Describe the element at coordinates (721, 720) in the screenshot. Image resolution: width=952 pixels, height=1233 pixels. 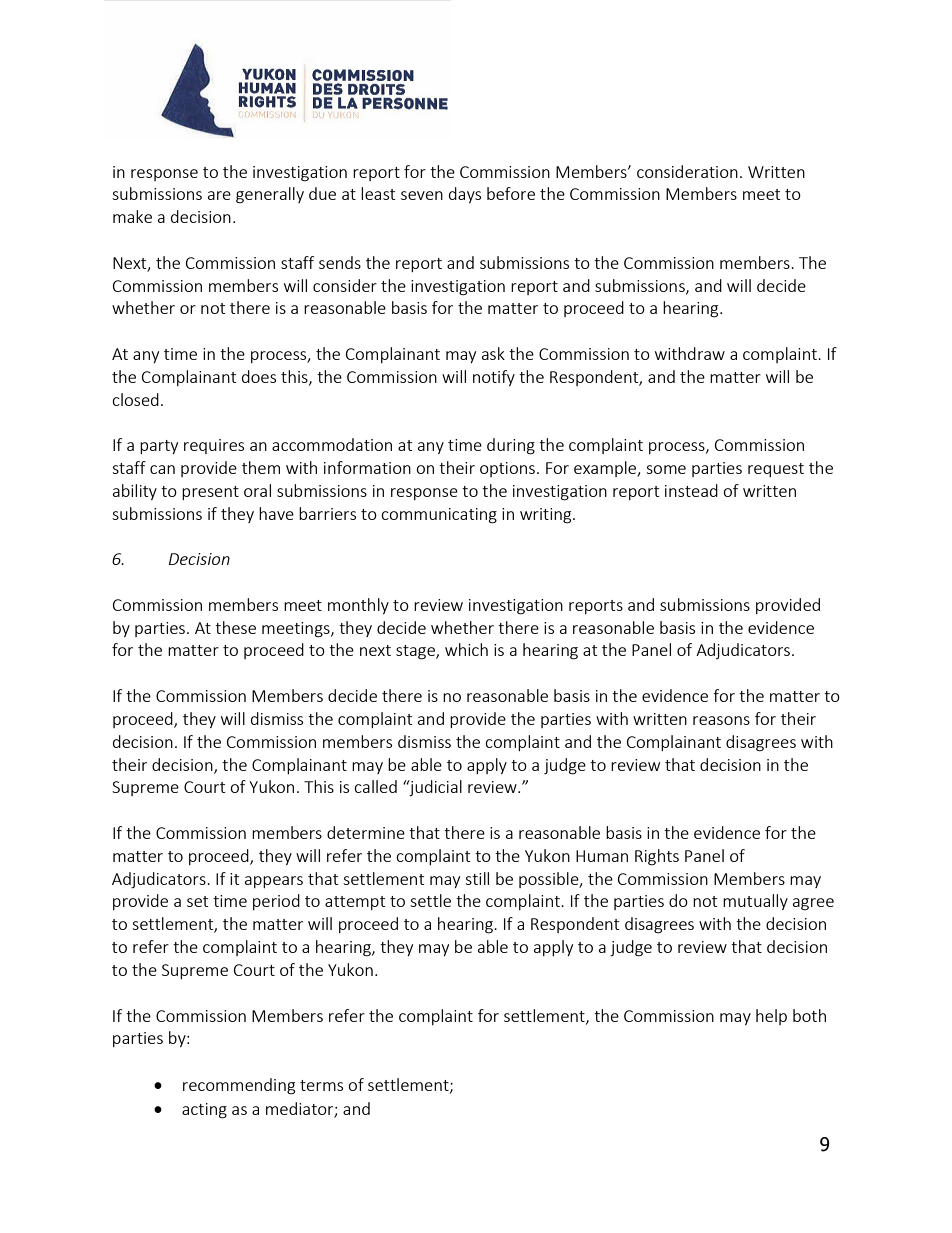
I see `reasons` at that location.
